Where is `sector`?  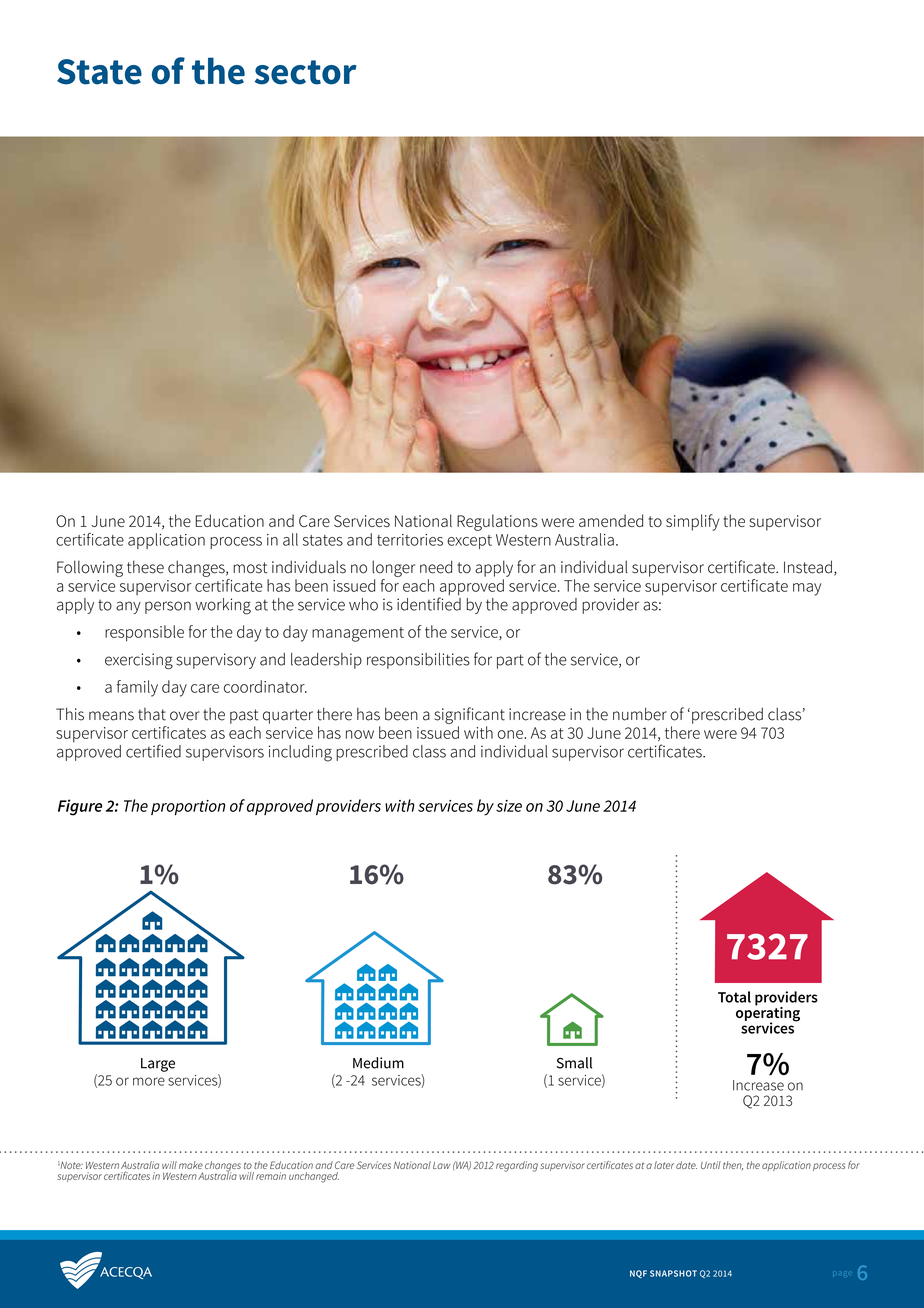
sector is located at coordinates (306, 72).
